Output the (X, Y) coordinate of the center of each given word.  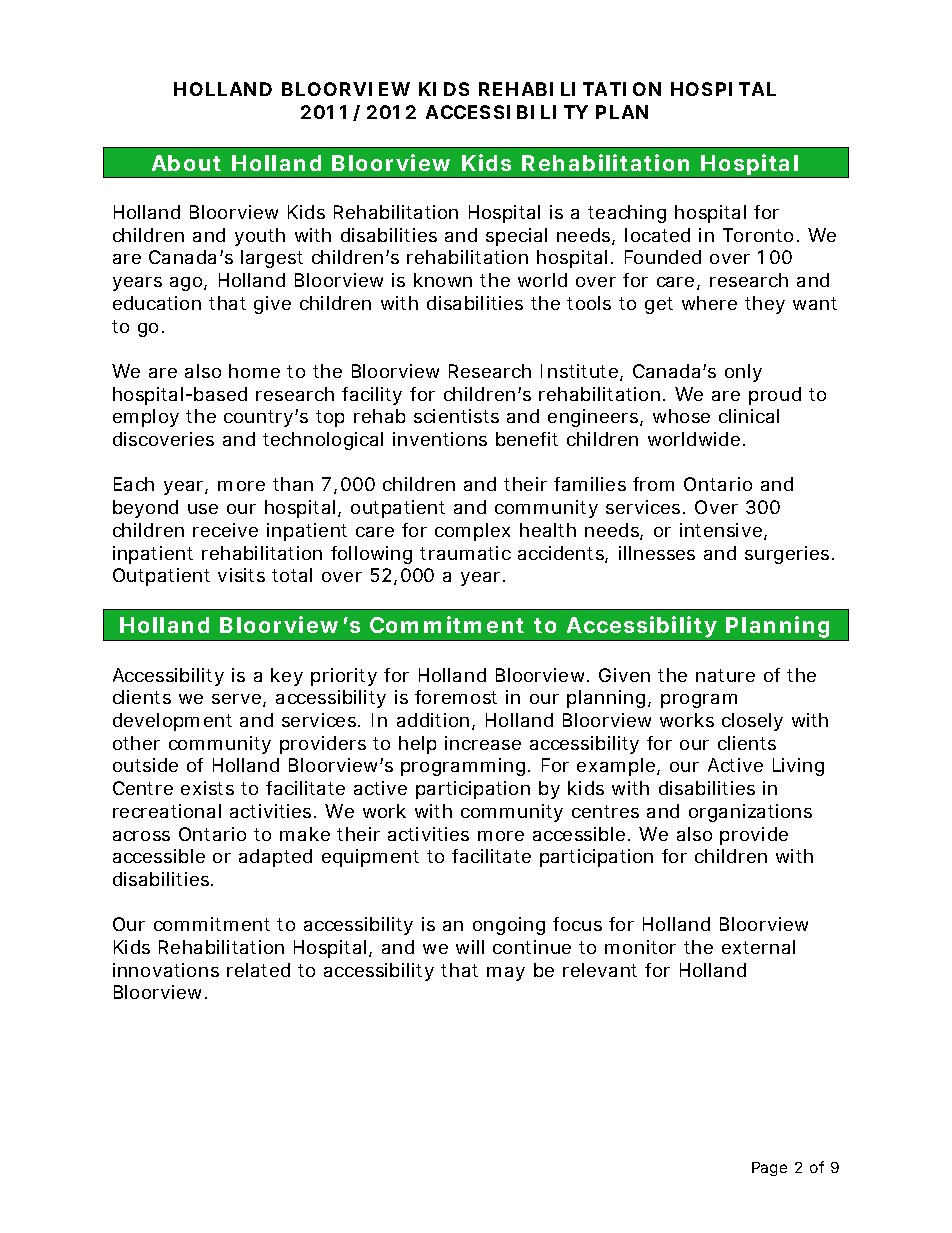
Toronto (761, 235)
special (516, 237)
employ (146, 418)
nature (725, 675)
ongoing (509, 926)
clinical (749, 416)
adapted (275, 858)
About (186, 163)
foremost (456, 697)
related (258, 970)
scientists (456, 416)
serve (239, 700)
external (758, 947)
